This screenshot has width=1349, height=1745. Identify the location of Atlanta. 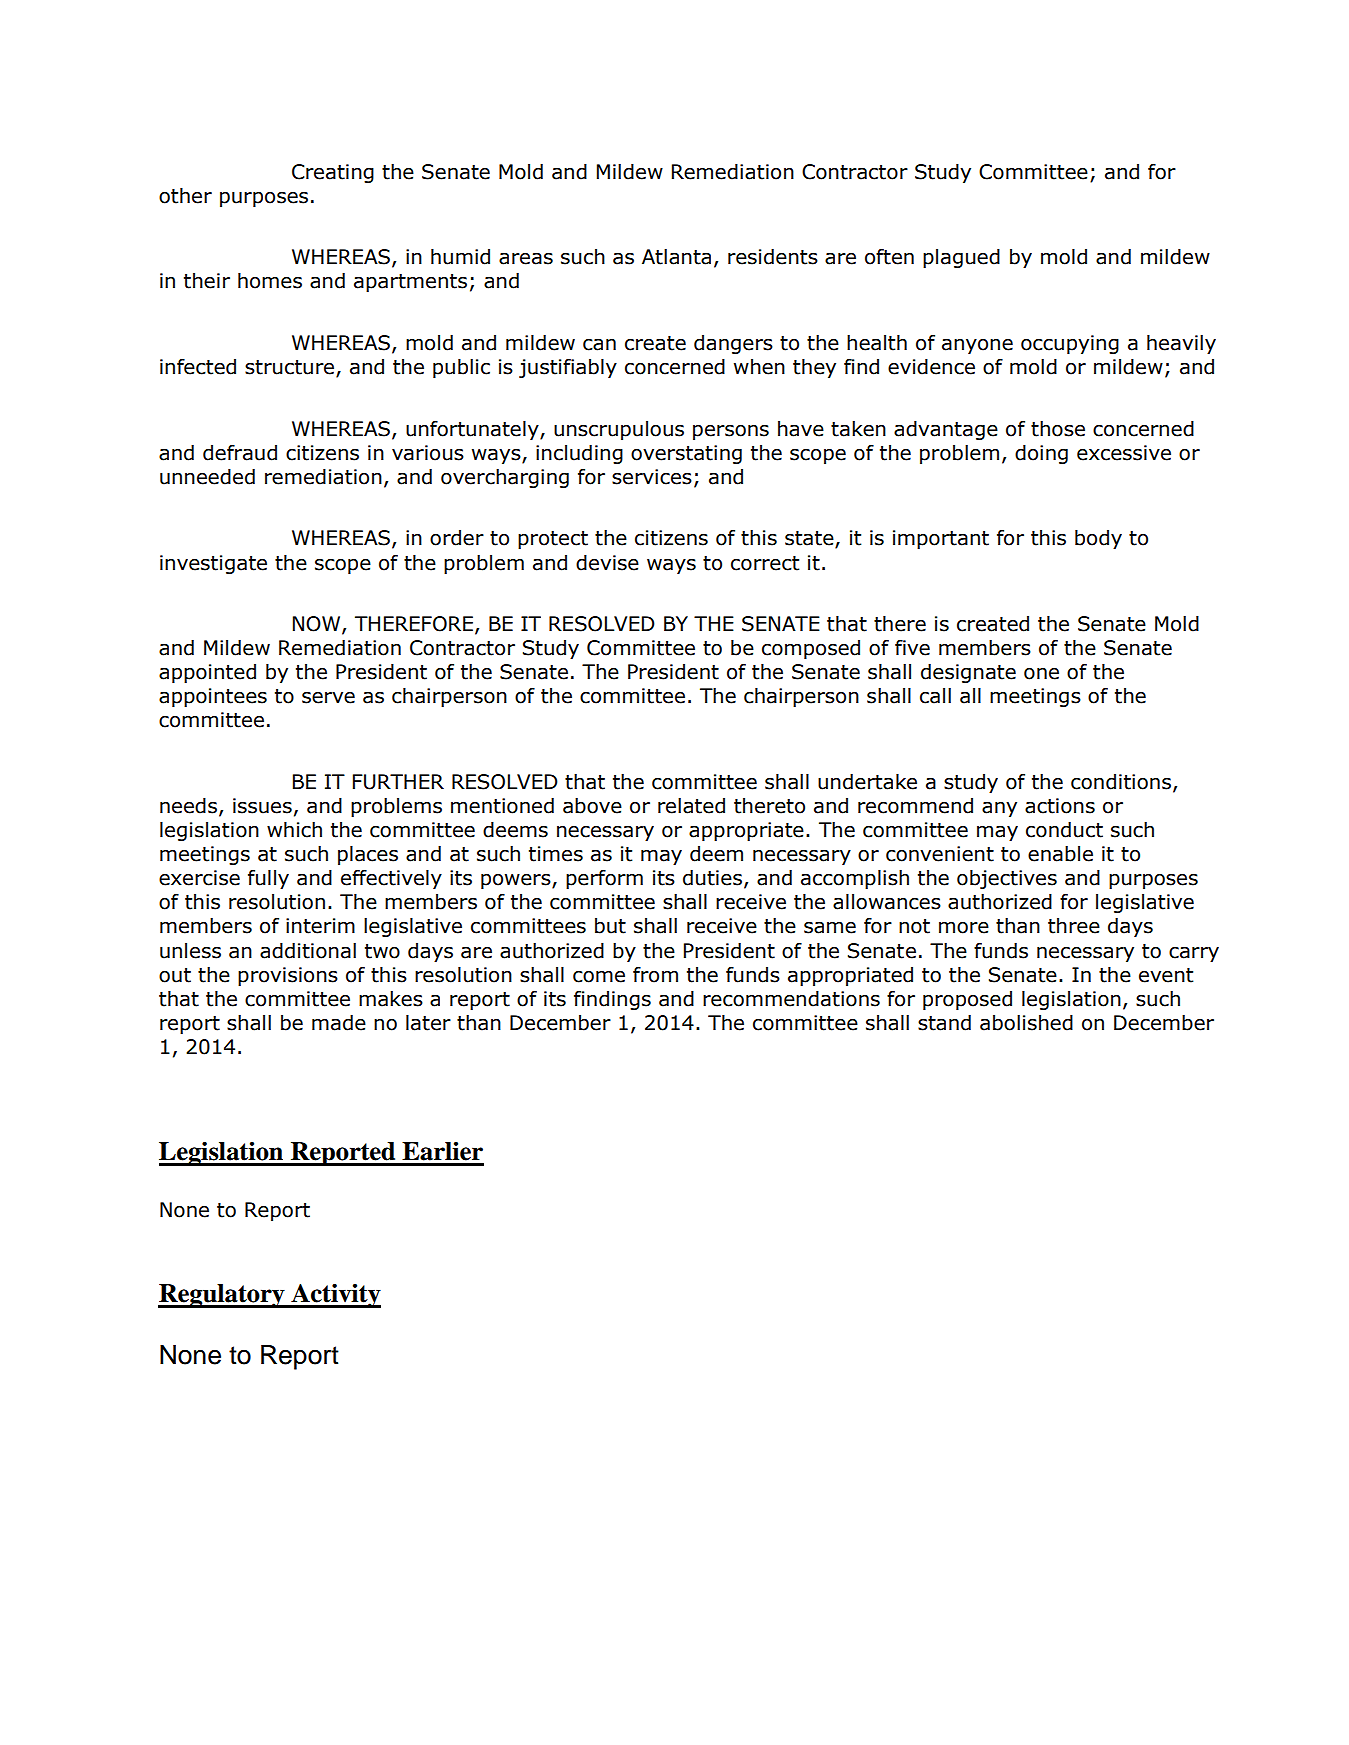
(676, 256).
